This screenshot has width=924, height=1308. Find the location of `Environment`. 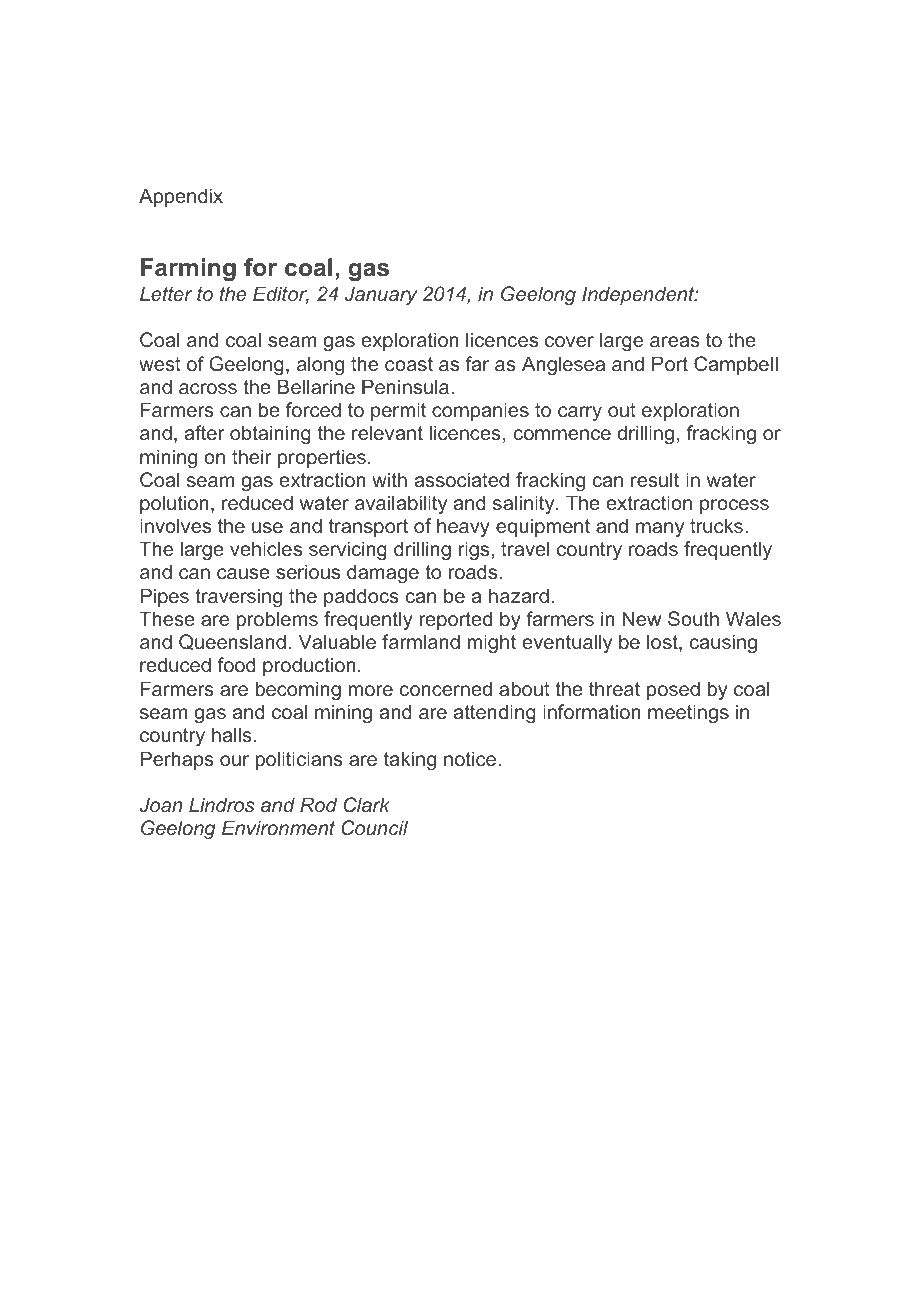

Environment is located at coordinates (278, 827).
